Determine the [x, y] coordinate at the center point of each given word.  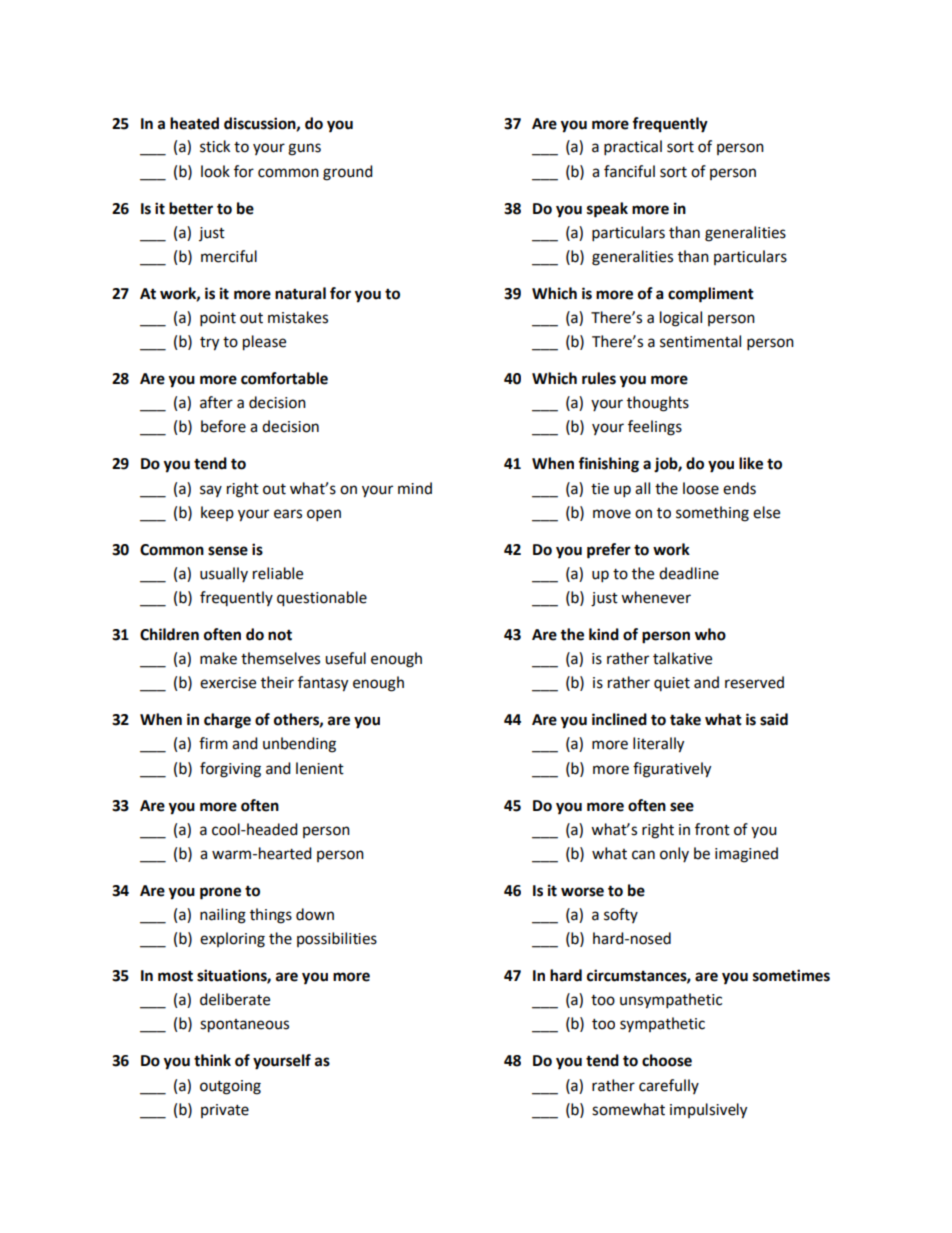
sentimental [700, 341]
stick [215, 146]
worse [582, 892]
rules [599, 378]
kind [604, 634]
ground [348, 173]
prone [220, 893]
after [216, 402]
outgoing [230, 1087]
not [280, 635]
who [710, 634]
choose [667, 1060]
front [712, 829]
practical [633, 148]
